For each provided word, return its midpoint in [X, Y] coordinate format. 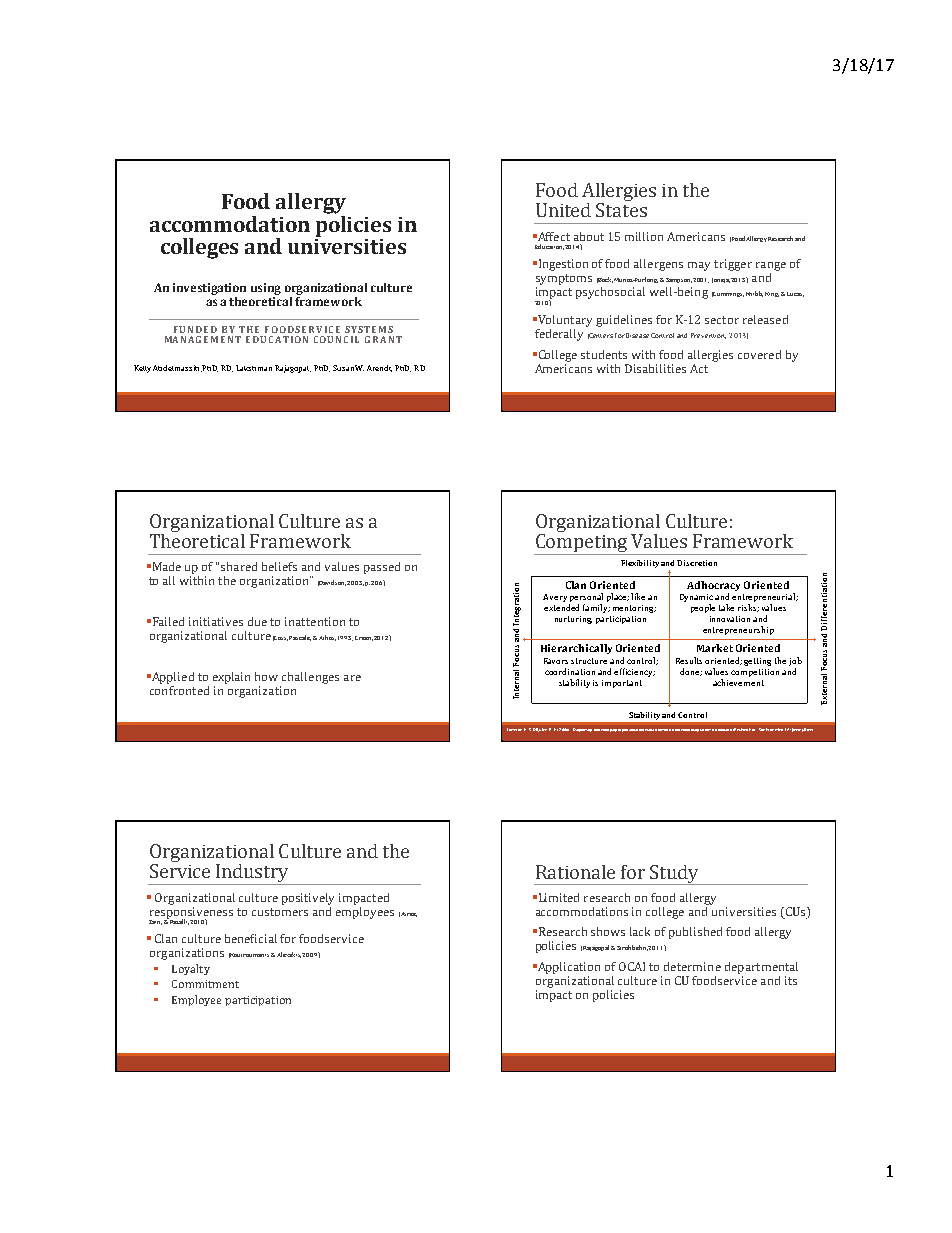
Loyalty [191, 969]
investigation [209, 289]
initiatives [216, 621]
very [558, 599]
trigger [733, 265]
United [563, 210]
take [726, 607]
